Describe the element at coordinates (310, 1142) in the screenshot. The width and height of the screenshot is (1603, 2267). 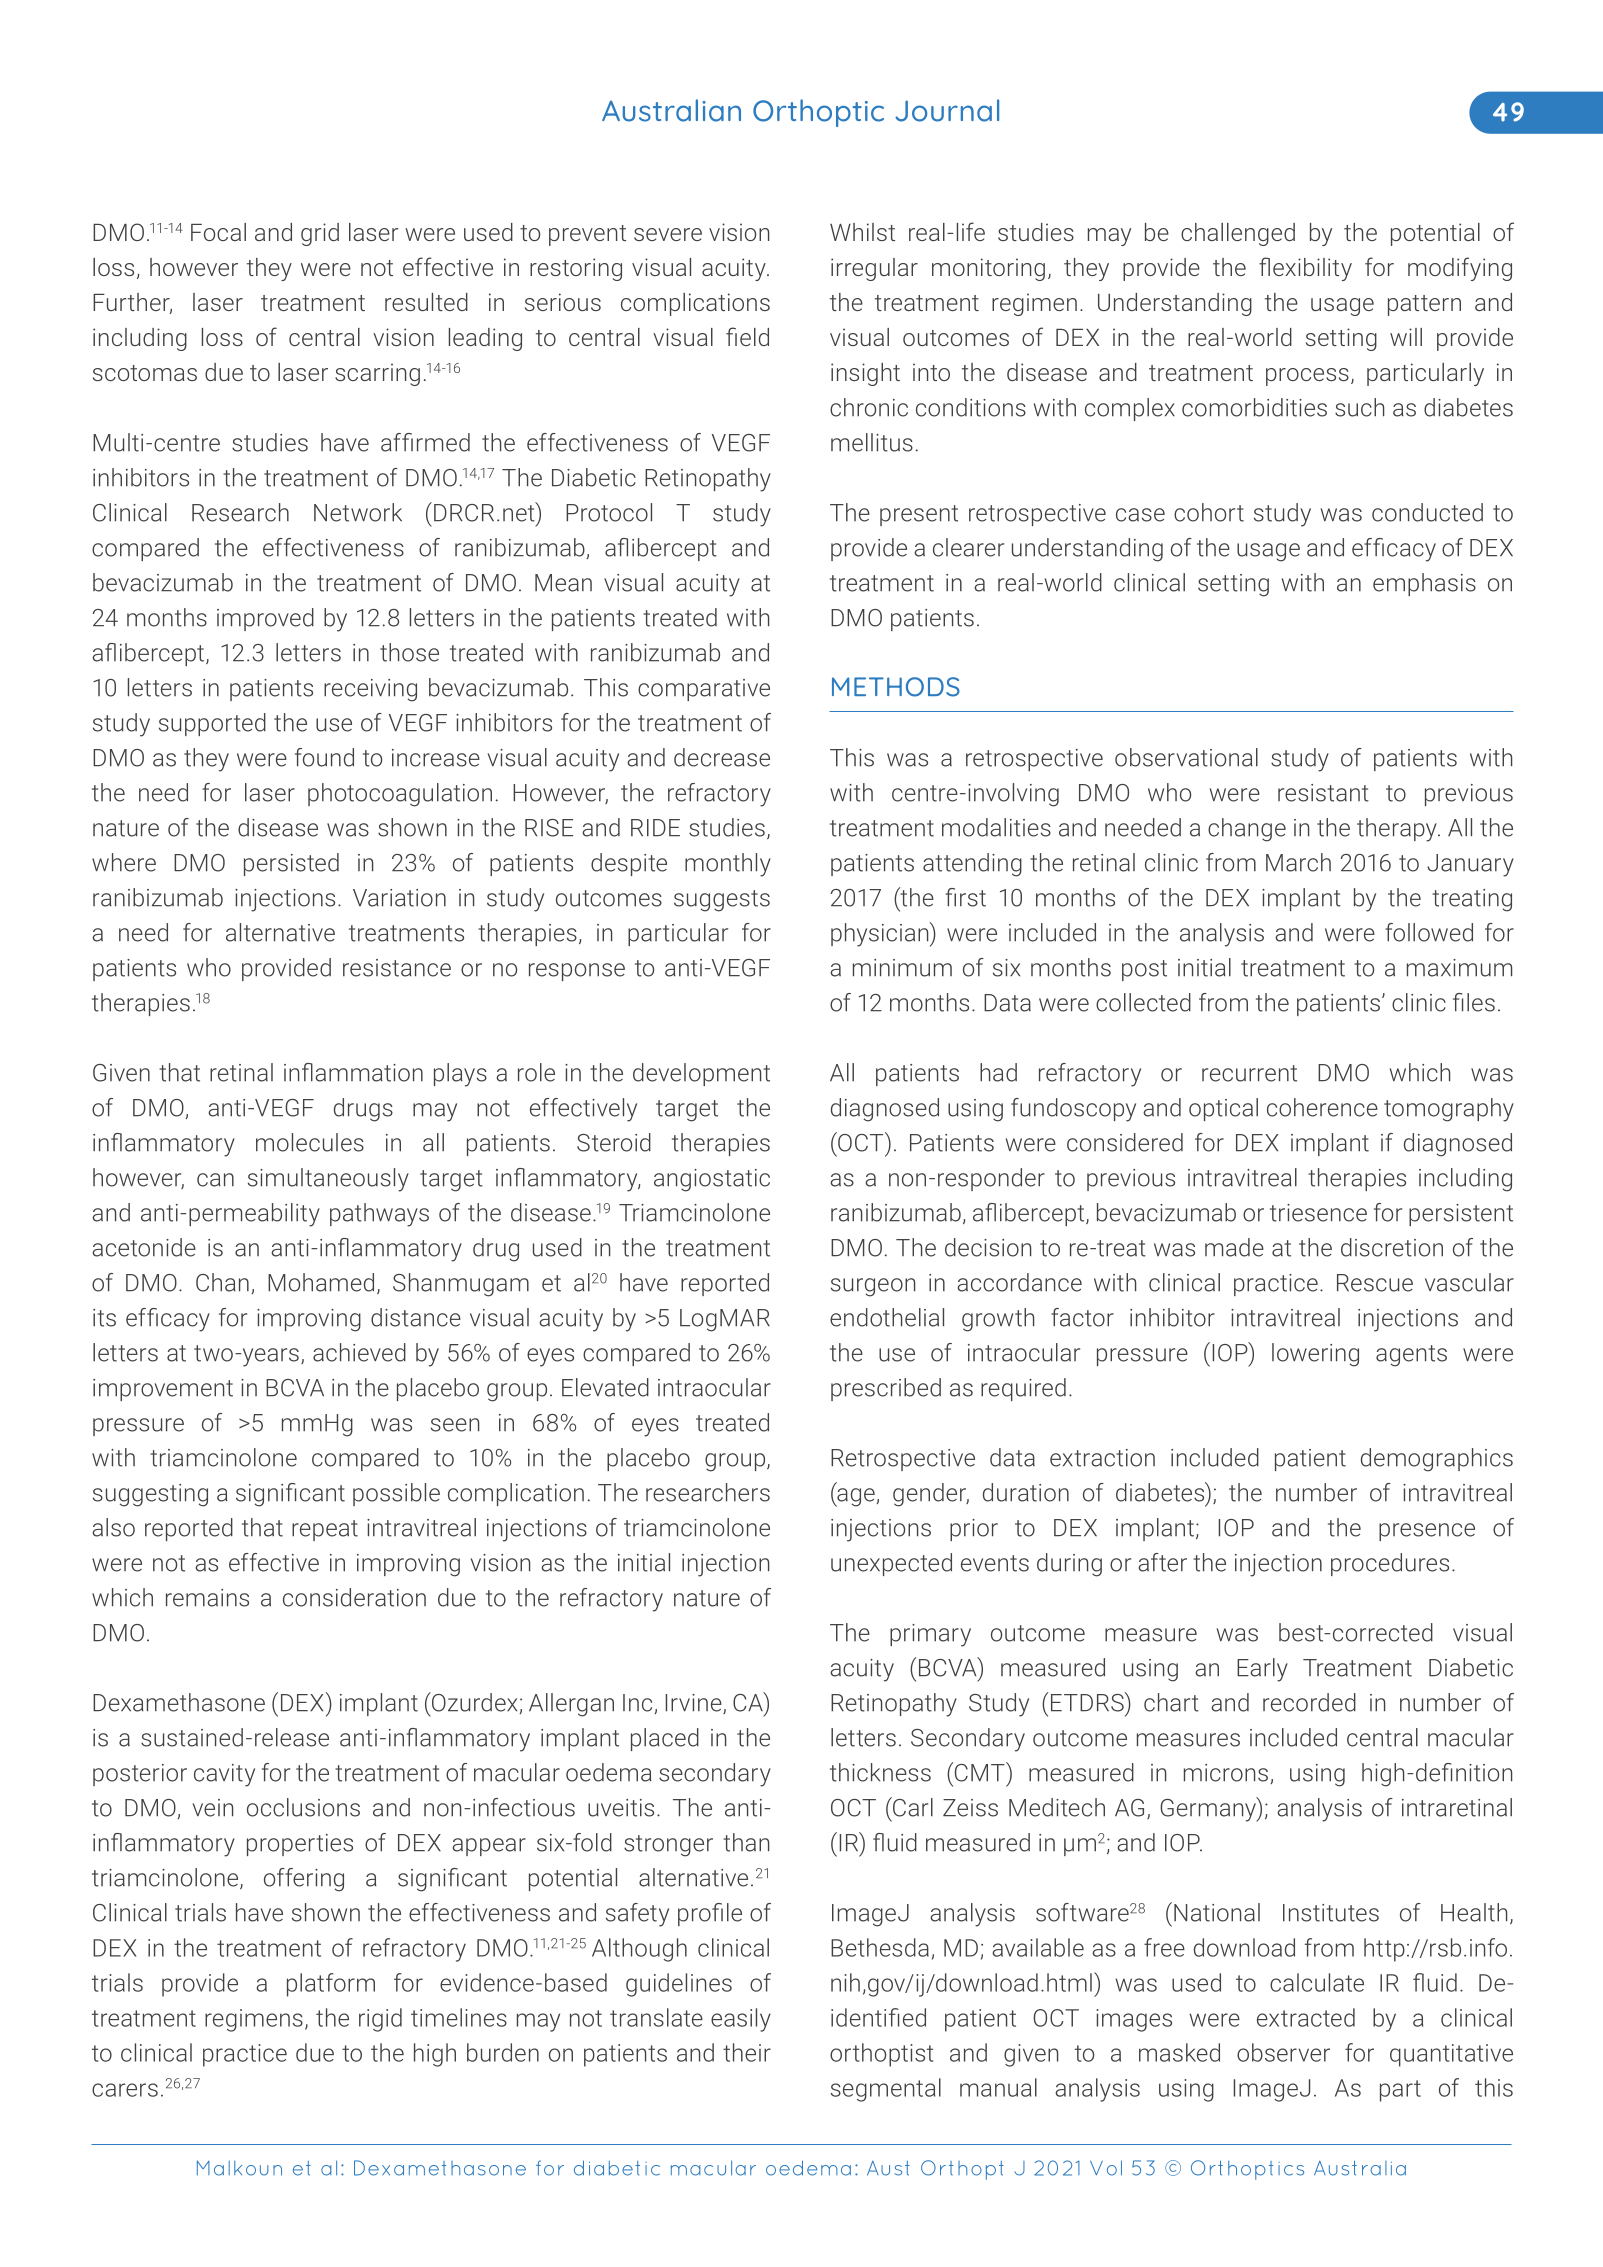
I see `molecules` at that location.
